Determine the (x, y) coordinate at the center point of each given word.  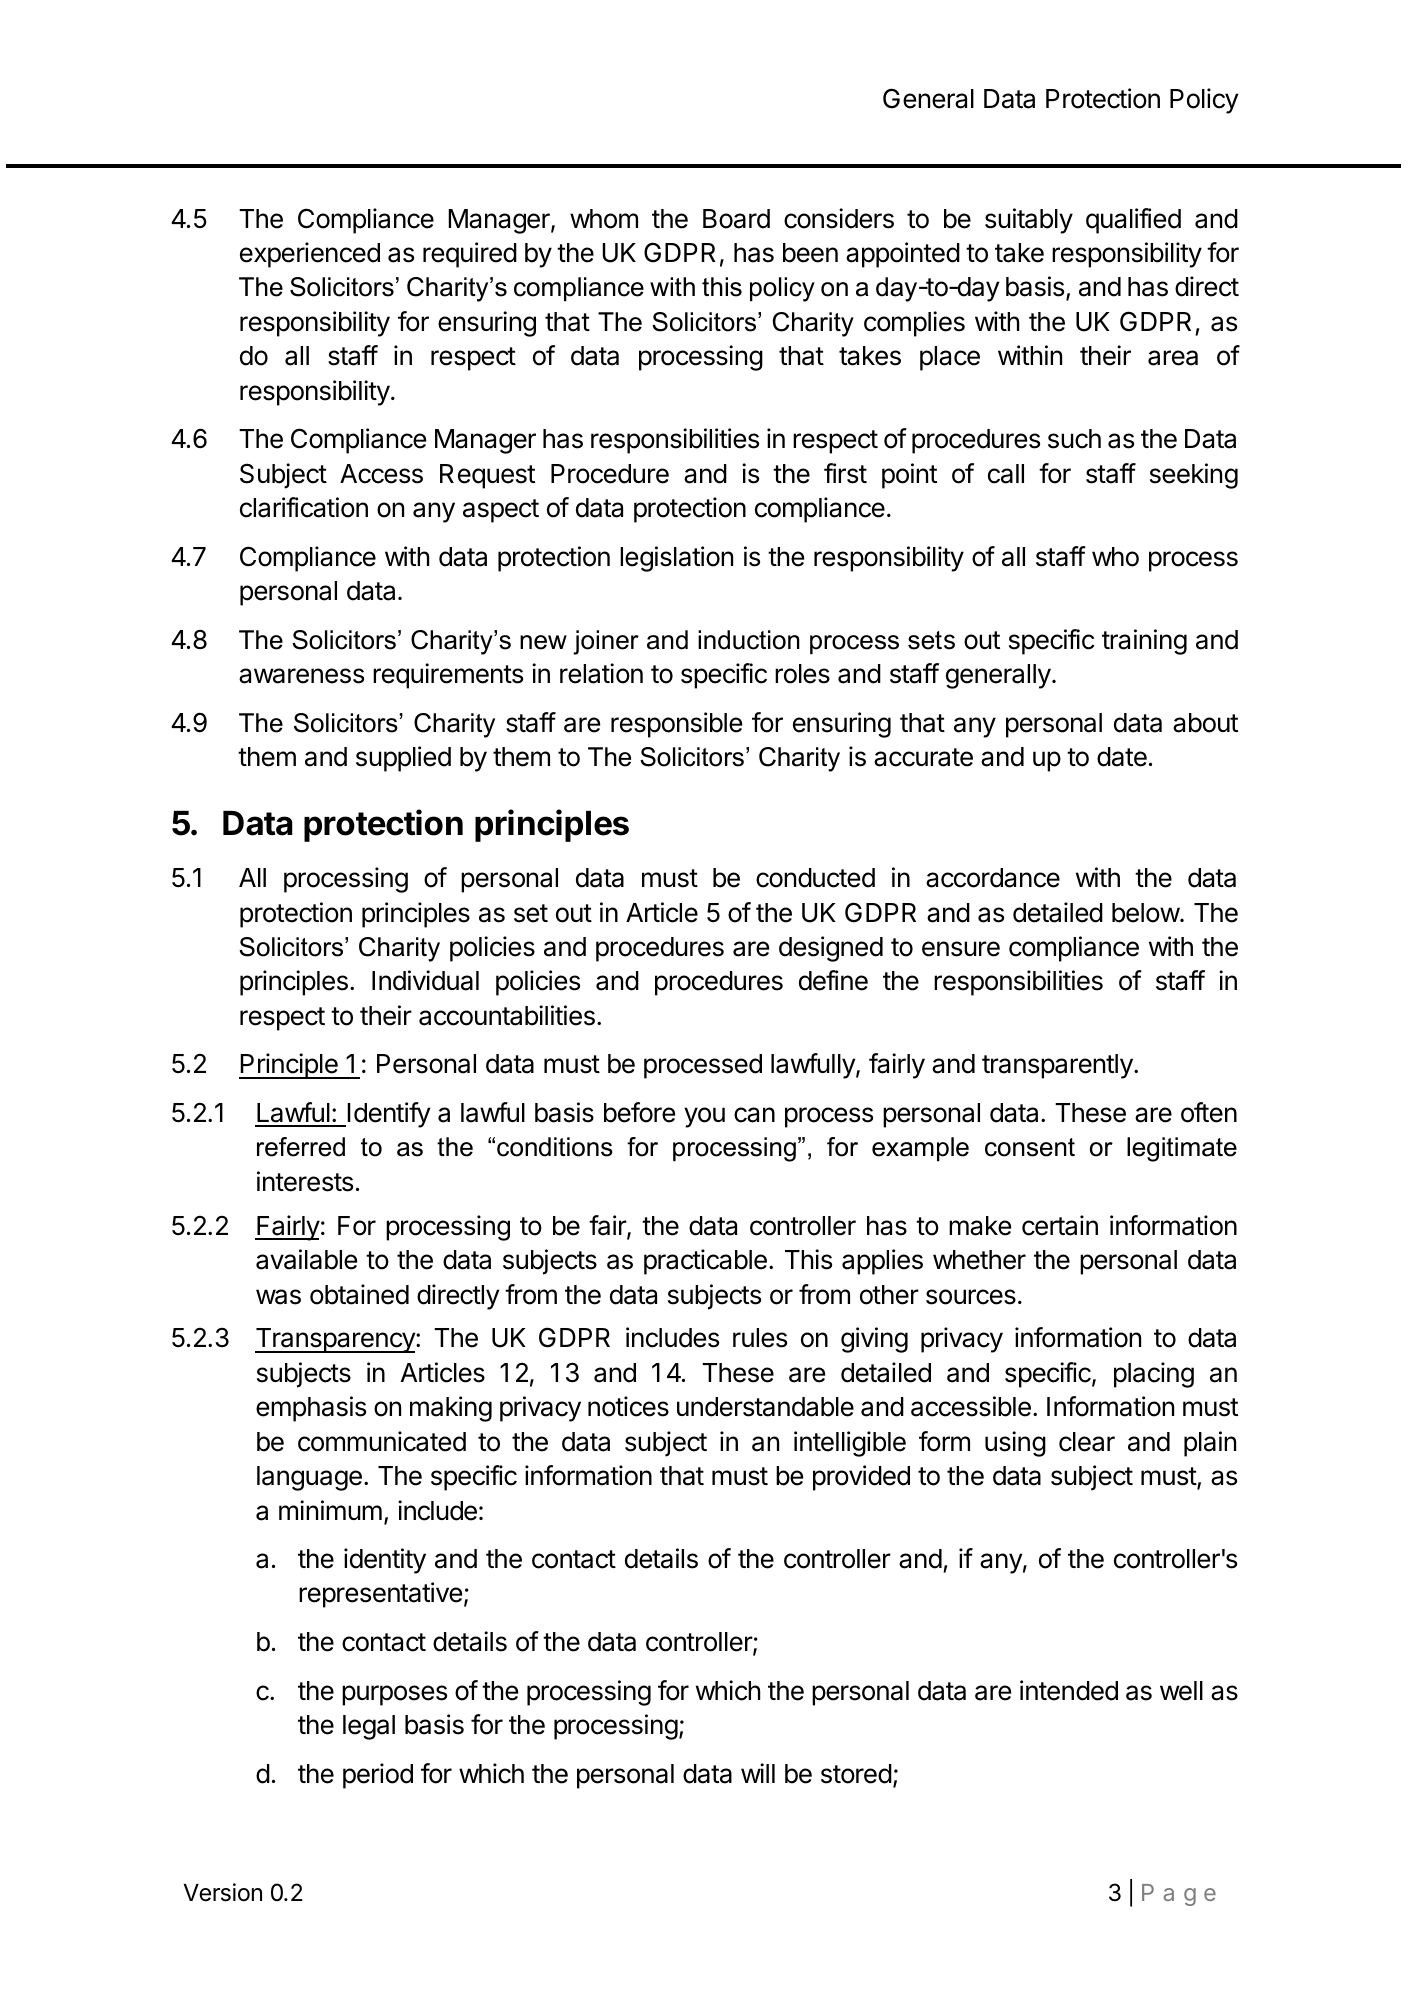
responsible (676, 725)
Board (736, 219)
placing (1154, 1375)
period (378, 1776)
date (1122, 757)
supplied (403, 759)
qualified (1133, 221)
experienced (310, 255)
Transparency (336, 1340)
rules (760, 1338)
